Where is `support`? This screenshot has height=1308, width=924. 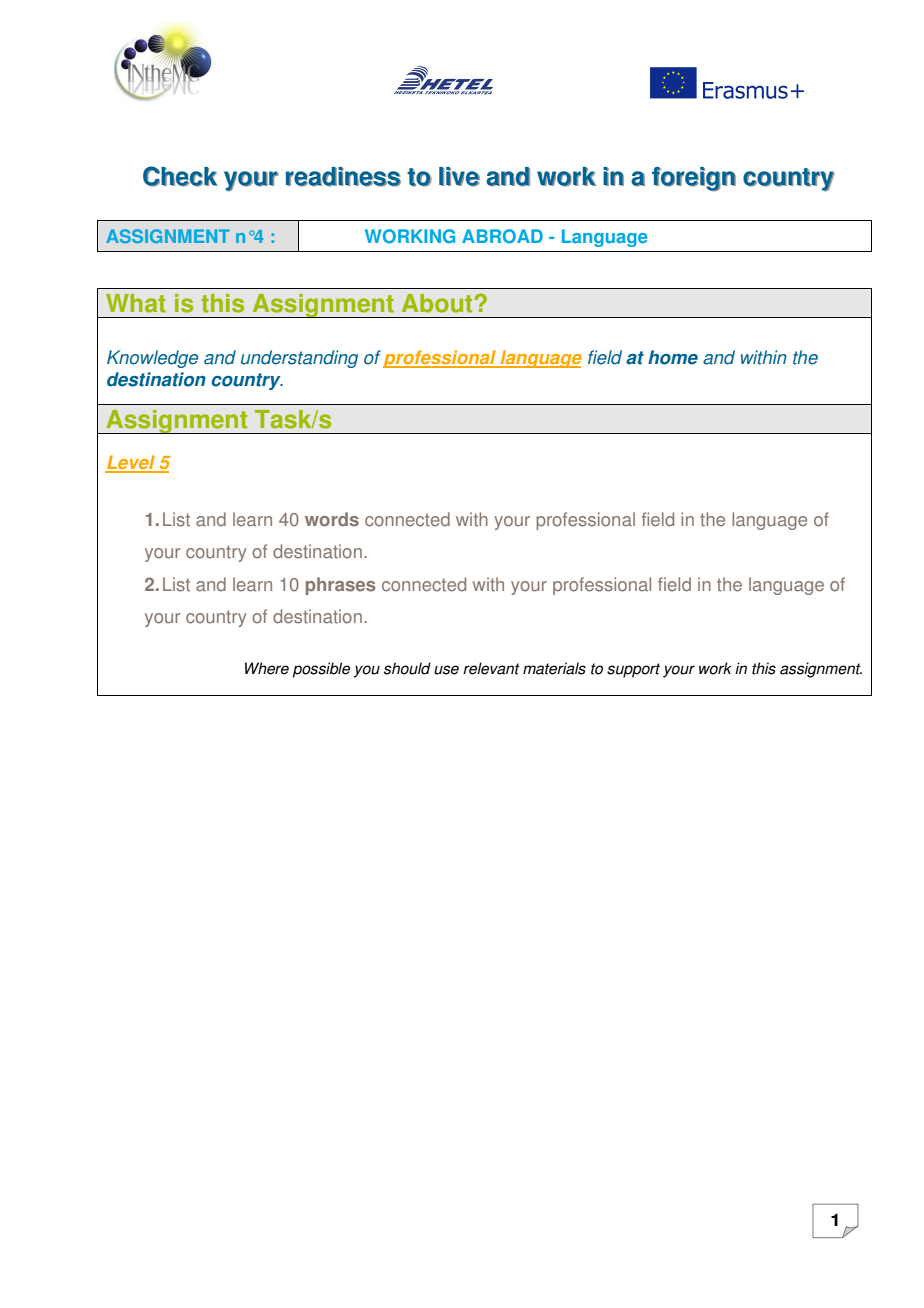
support is located at coordinates (633, 670).
